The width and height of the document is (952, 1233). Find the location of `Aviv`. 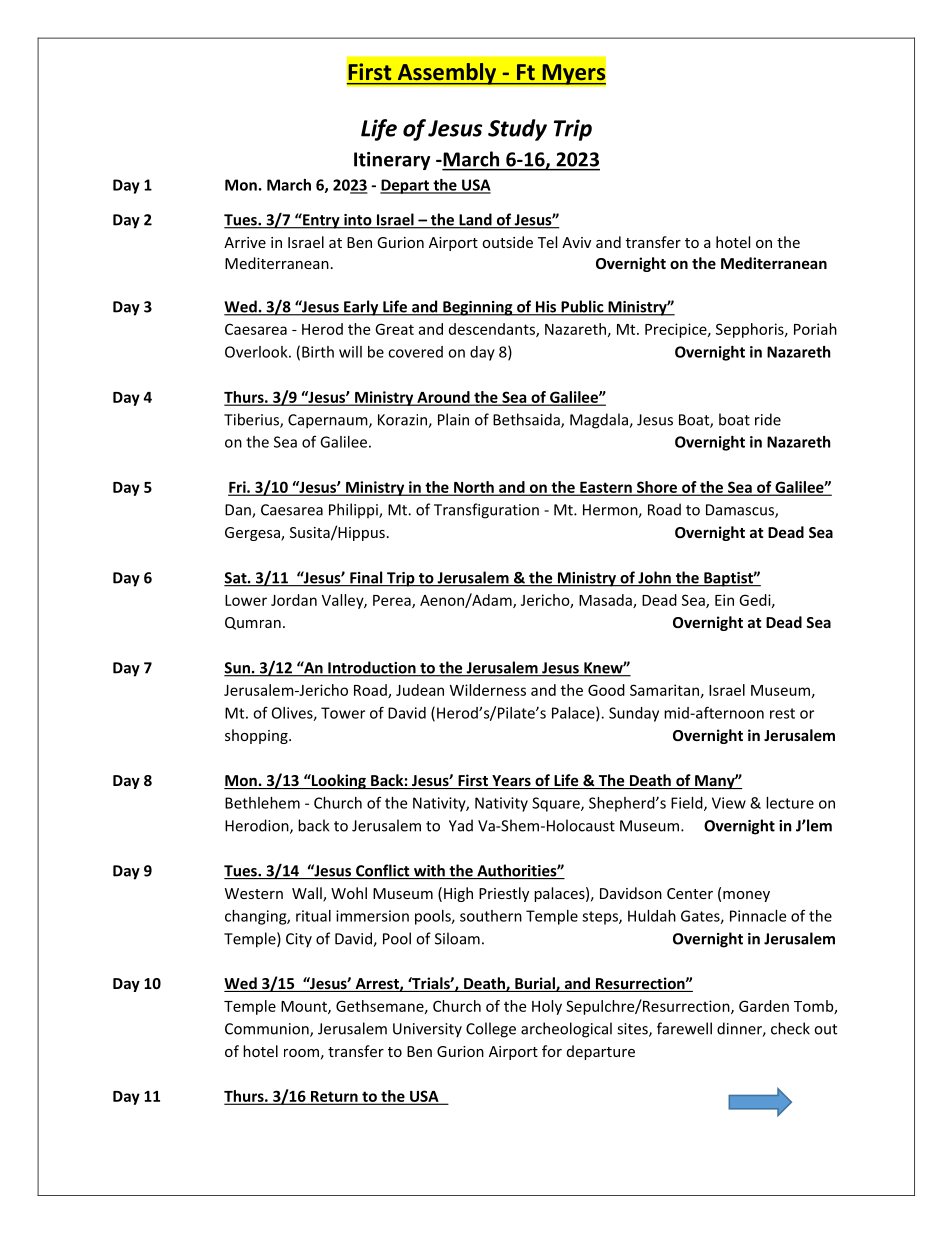

Aviv is located at coordinates (576, 242).
